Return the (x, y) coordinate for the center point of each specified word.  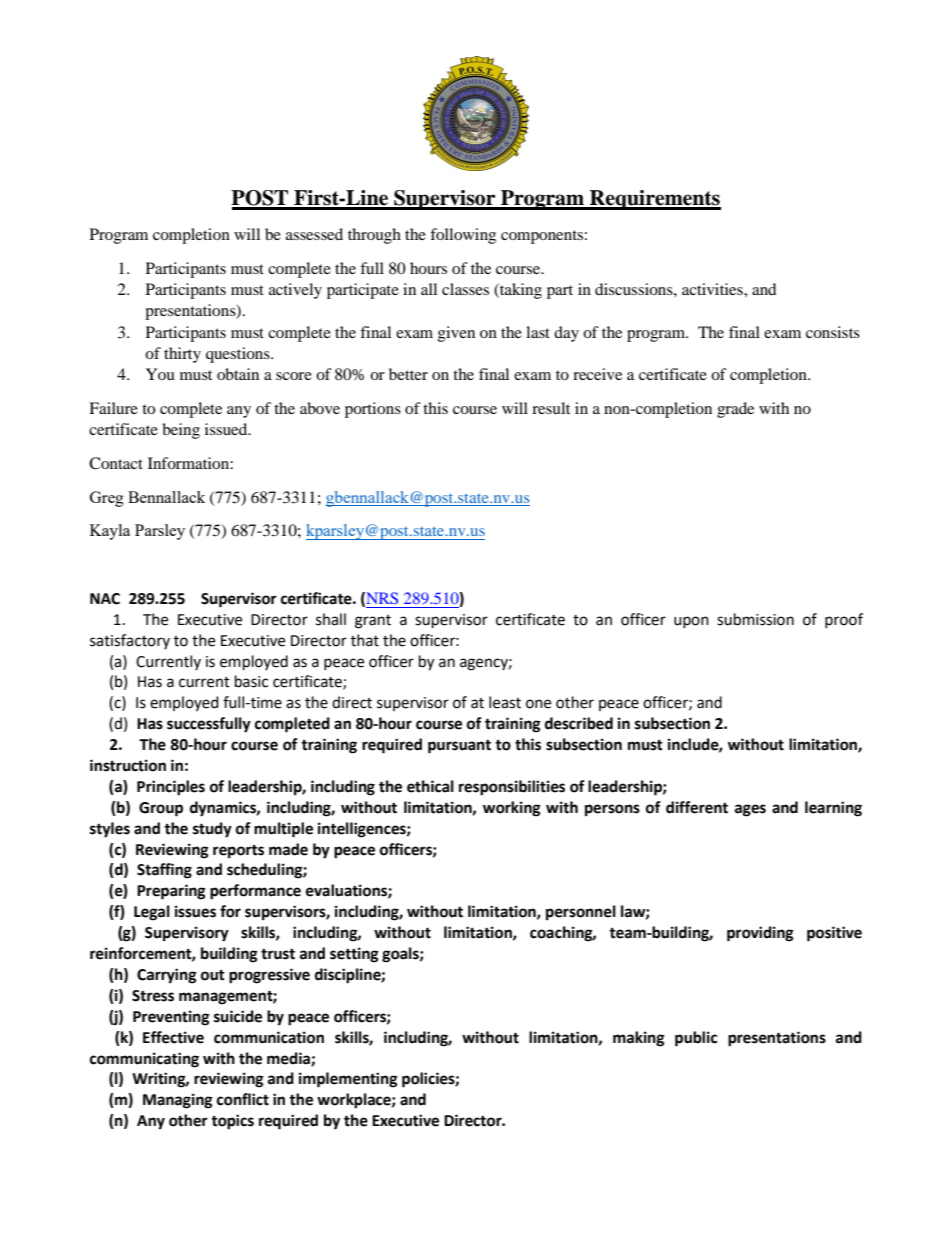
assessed (314, 234)
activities (713, 289)
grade (735, 410)
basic (251, 681)
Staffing (164, 871)
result (551, 408)
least (505, 702)
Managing (178, 1101)
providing (760, 934)
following (463, 236)
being (181, 431)
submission (755, 619)
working (512, 809)
